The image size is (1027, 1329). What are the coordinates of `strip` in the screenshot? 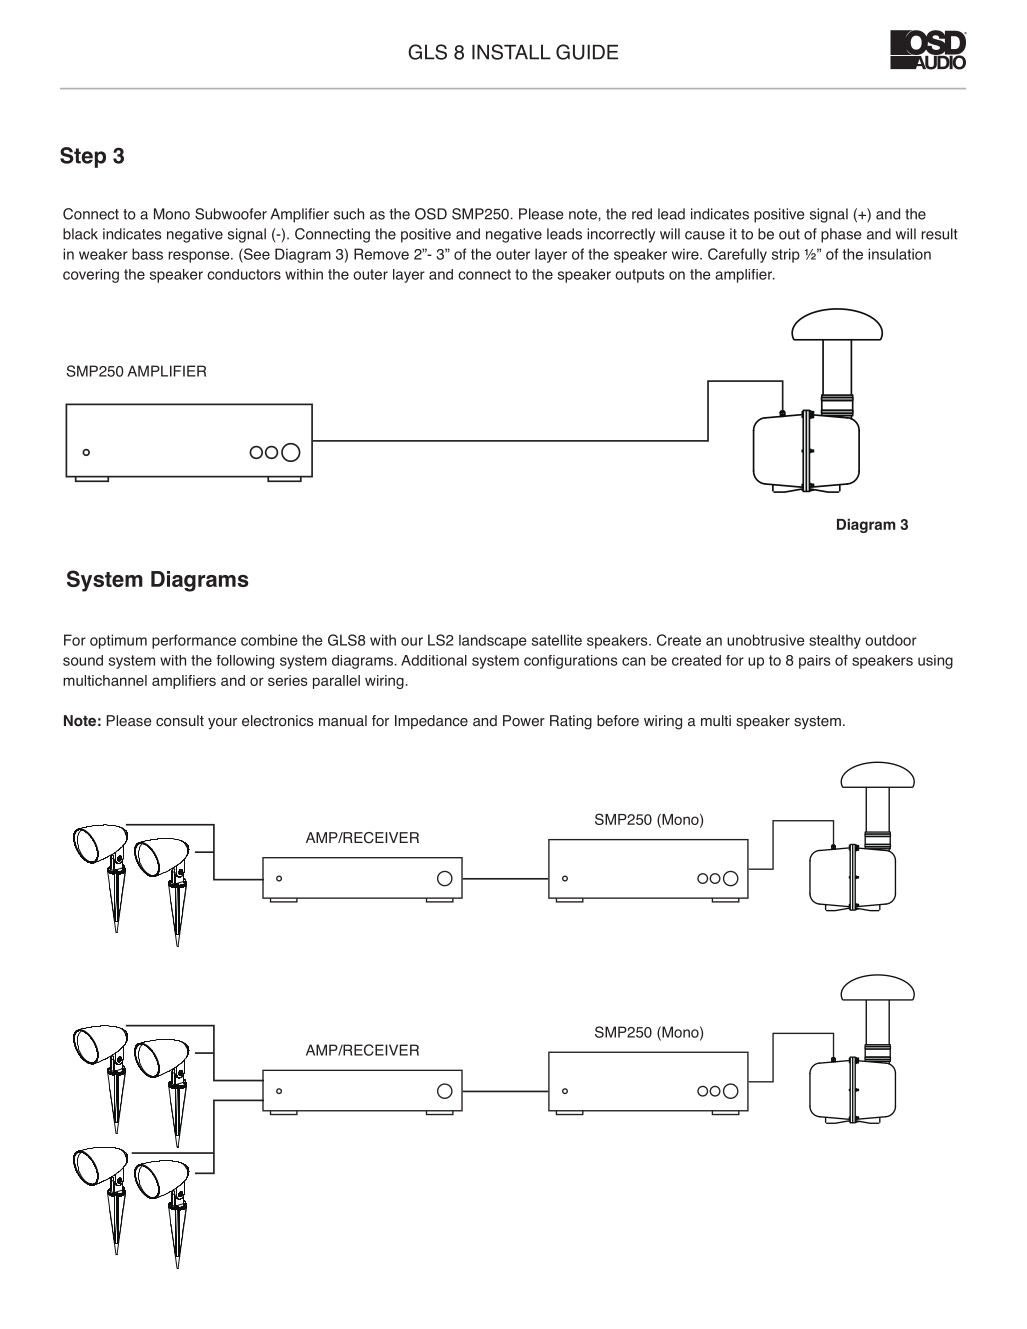 It's located at (786, 255).
